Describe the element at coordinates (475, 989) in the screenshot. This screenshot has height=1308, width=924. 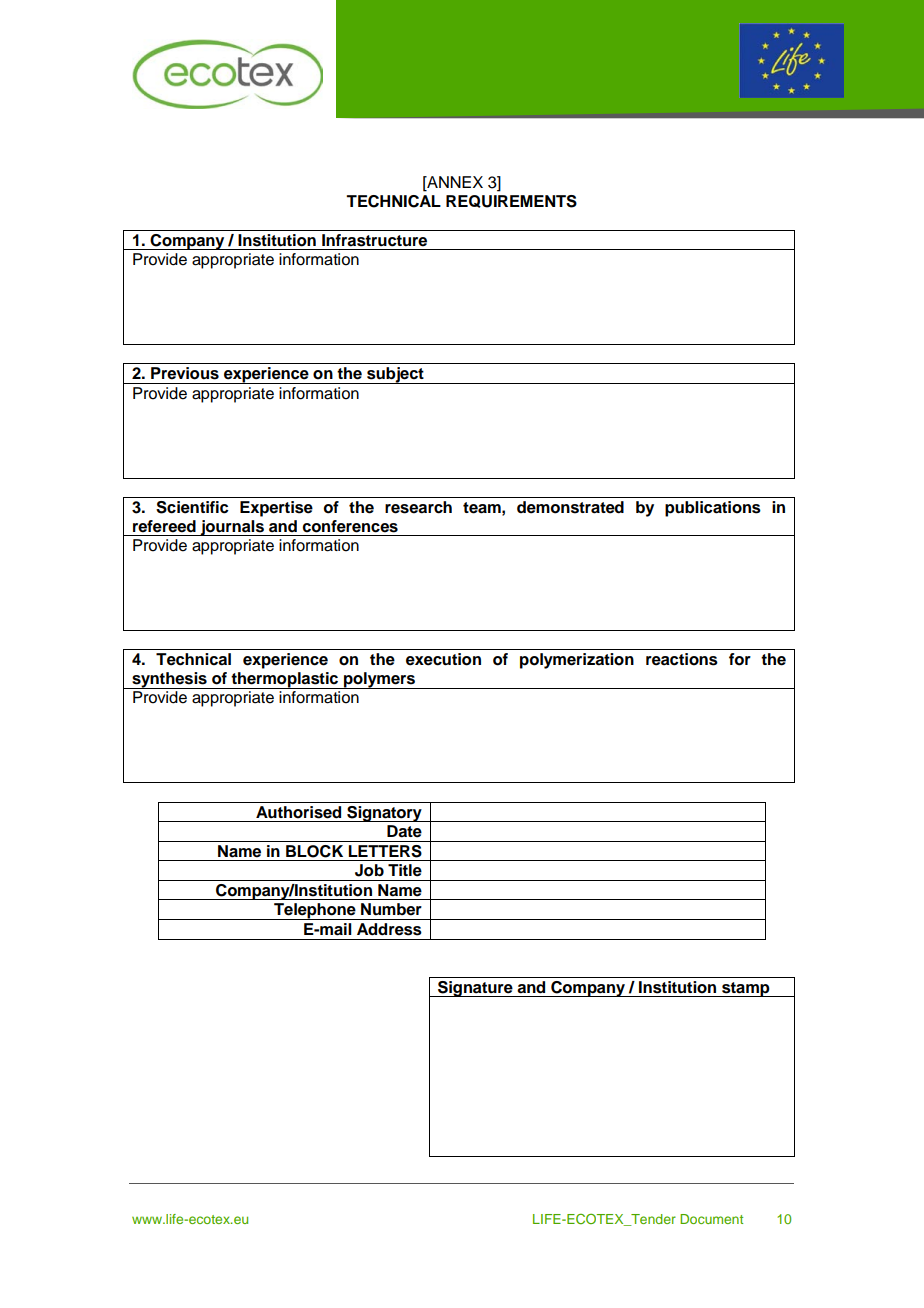
I see `Signature` at that location.
